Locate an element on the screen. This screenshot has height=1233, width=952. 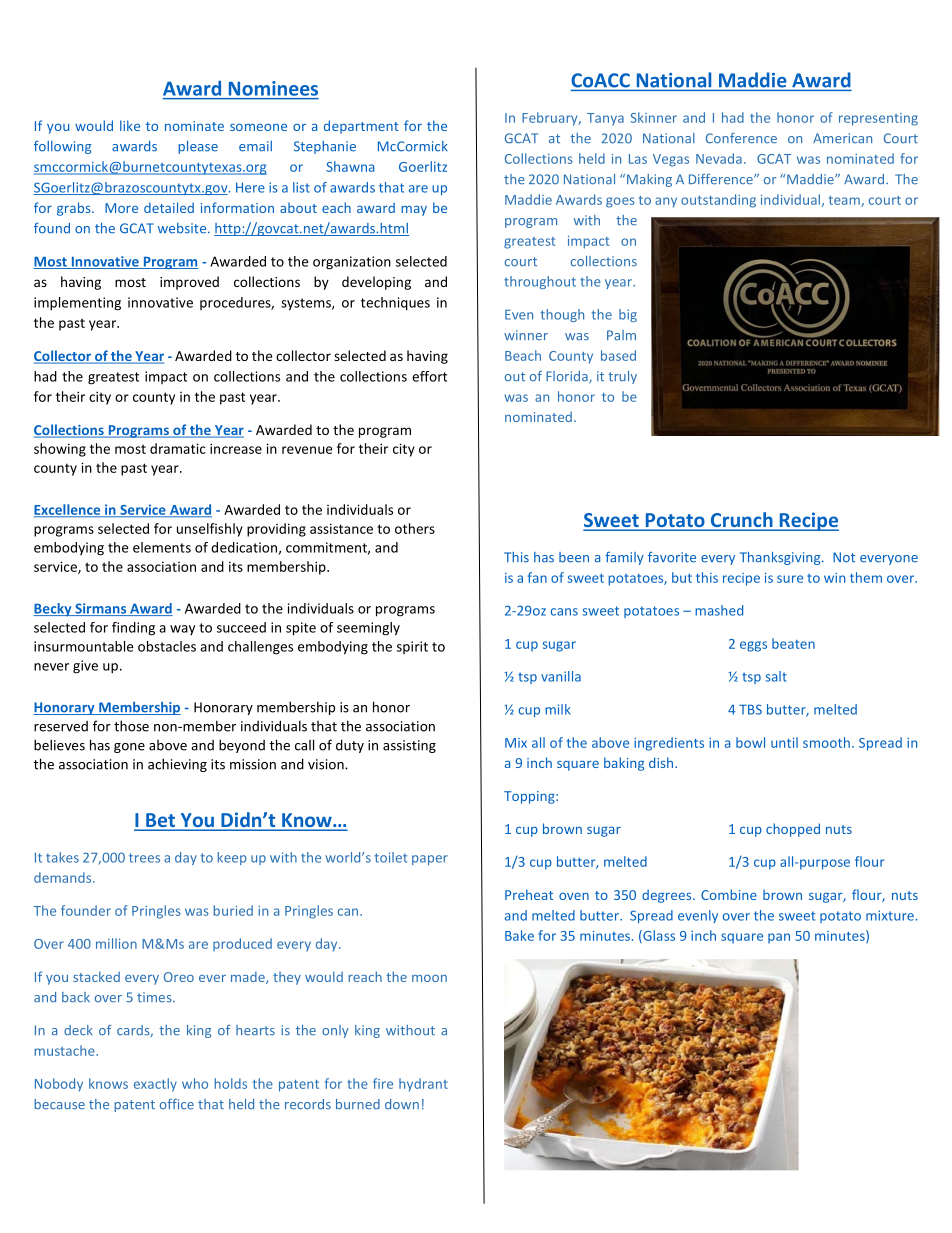
dramatic is located at coordinates (178, 448).
